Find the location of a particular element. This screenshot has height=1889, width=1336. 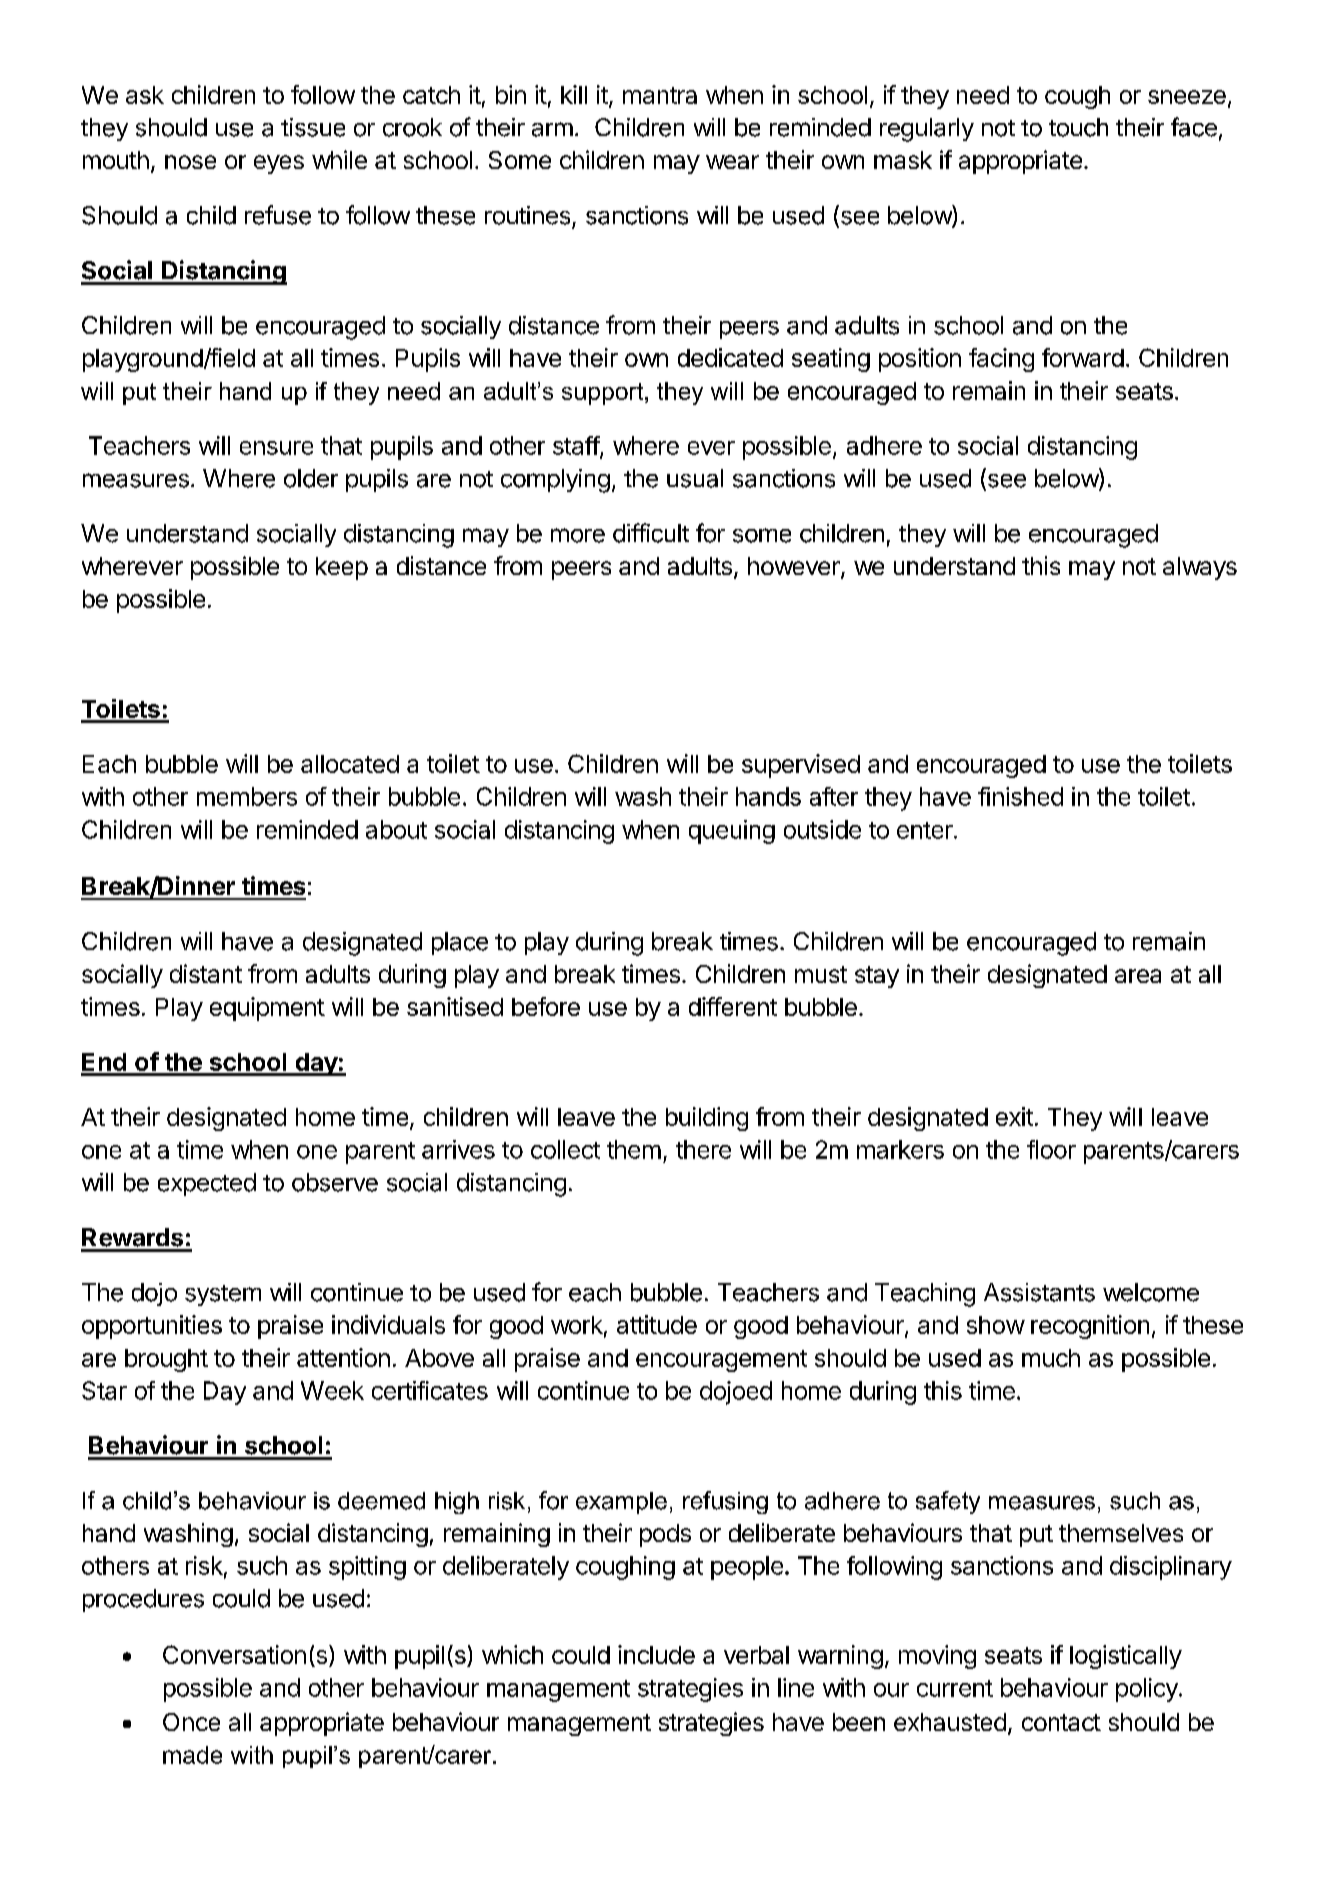

different is located at coordinates (733, 1006).
